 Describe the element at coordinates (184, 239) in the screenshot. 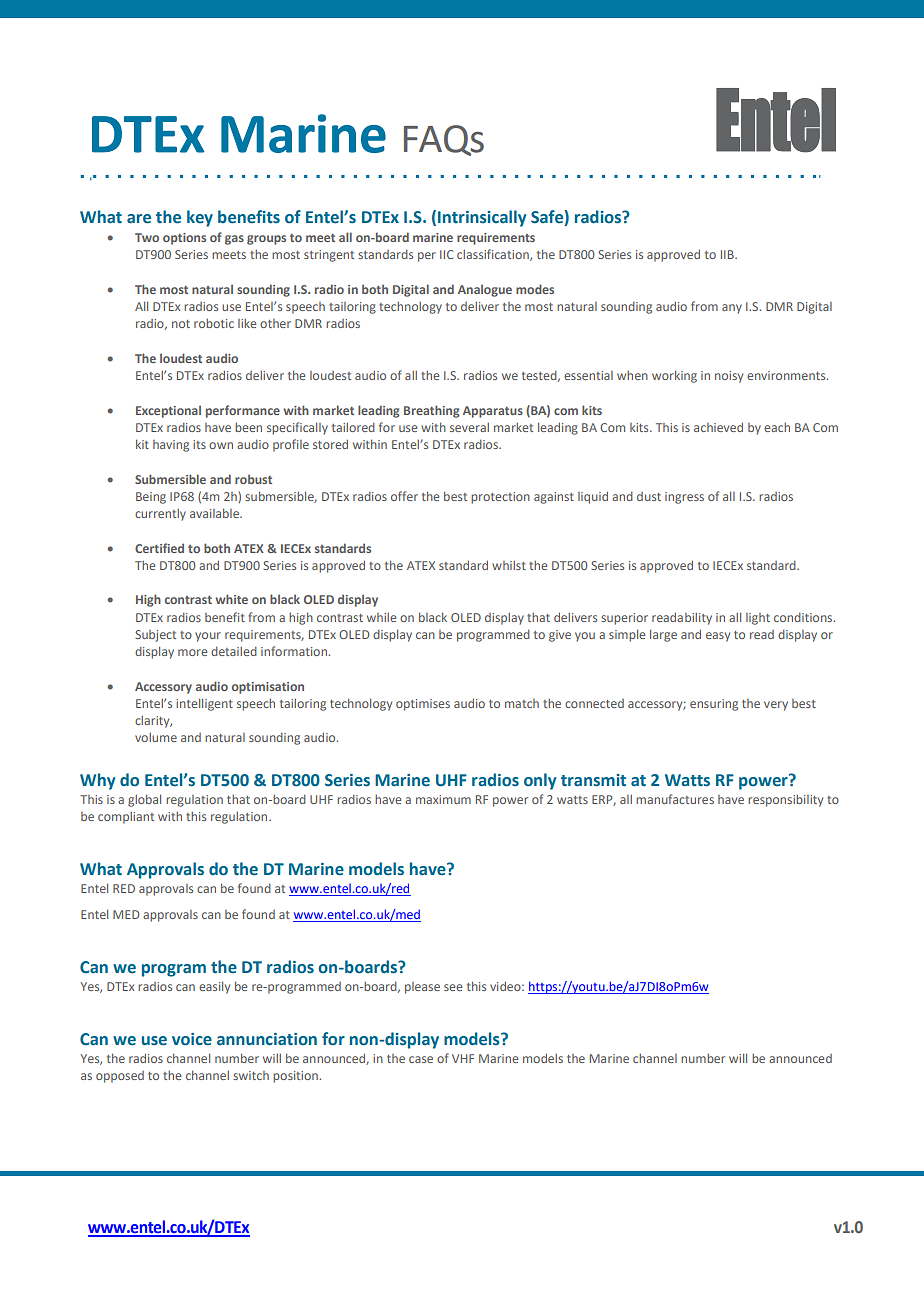

I see `options` at that location.
